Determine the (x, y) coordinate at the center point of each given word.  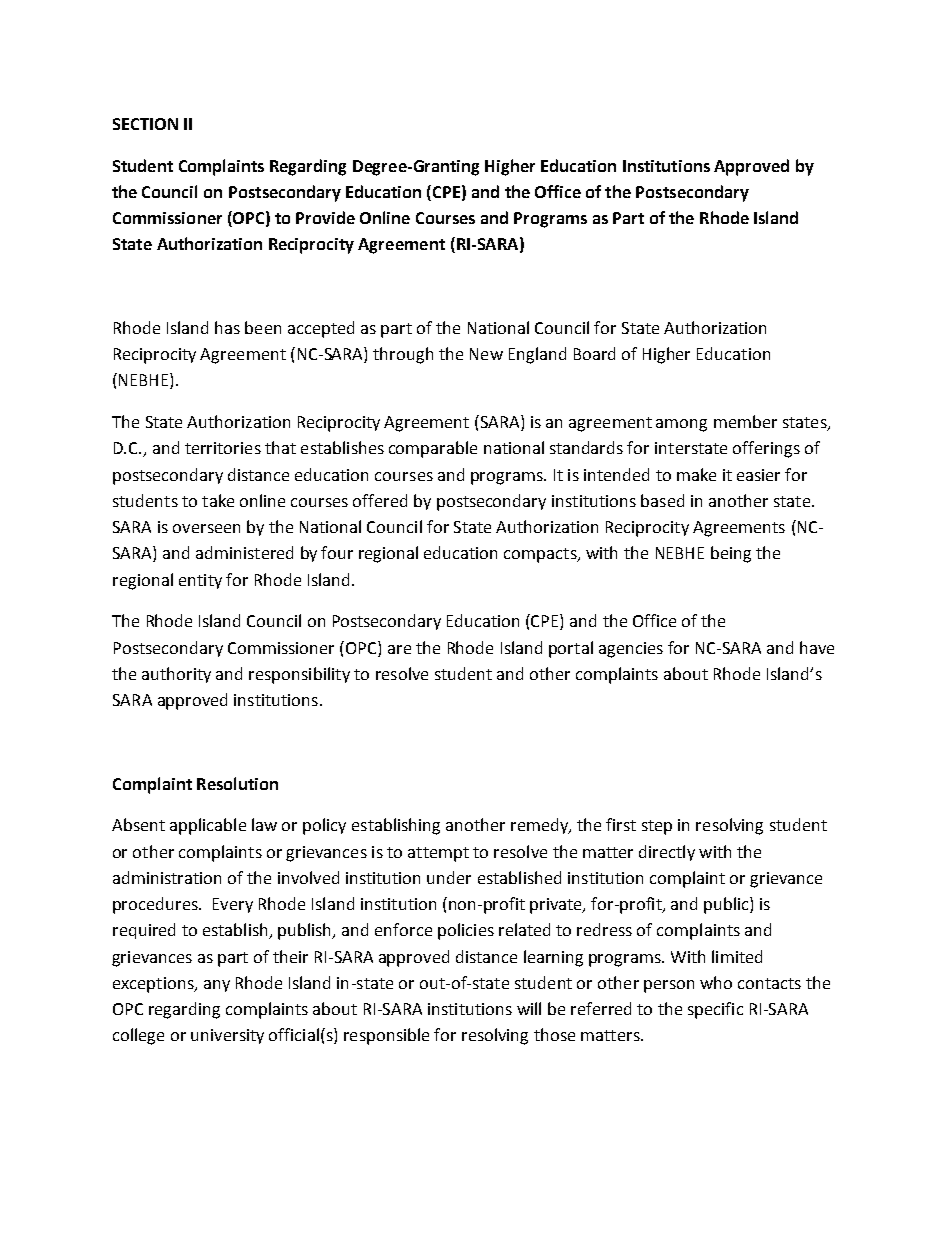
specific (715, 1010)
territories (223, 448)
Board (594, 353)
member (745, 421)
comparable (433, 449)
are (399, 649)
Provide (325, 217)
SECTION (145, 124)
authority (176, 675)
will (529, 1008)
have (817, 647)
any (217, 986)
